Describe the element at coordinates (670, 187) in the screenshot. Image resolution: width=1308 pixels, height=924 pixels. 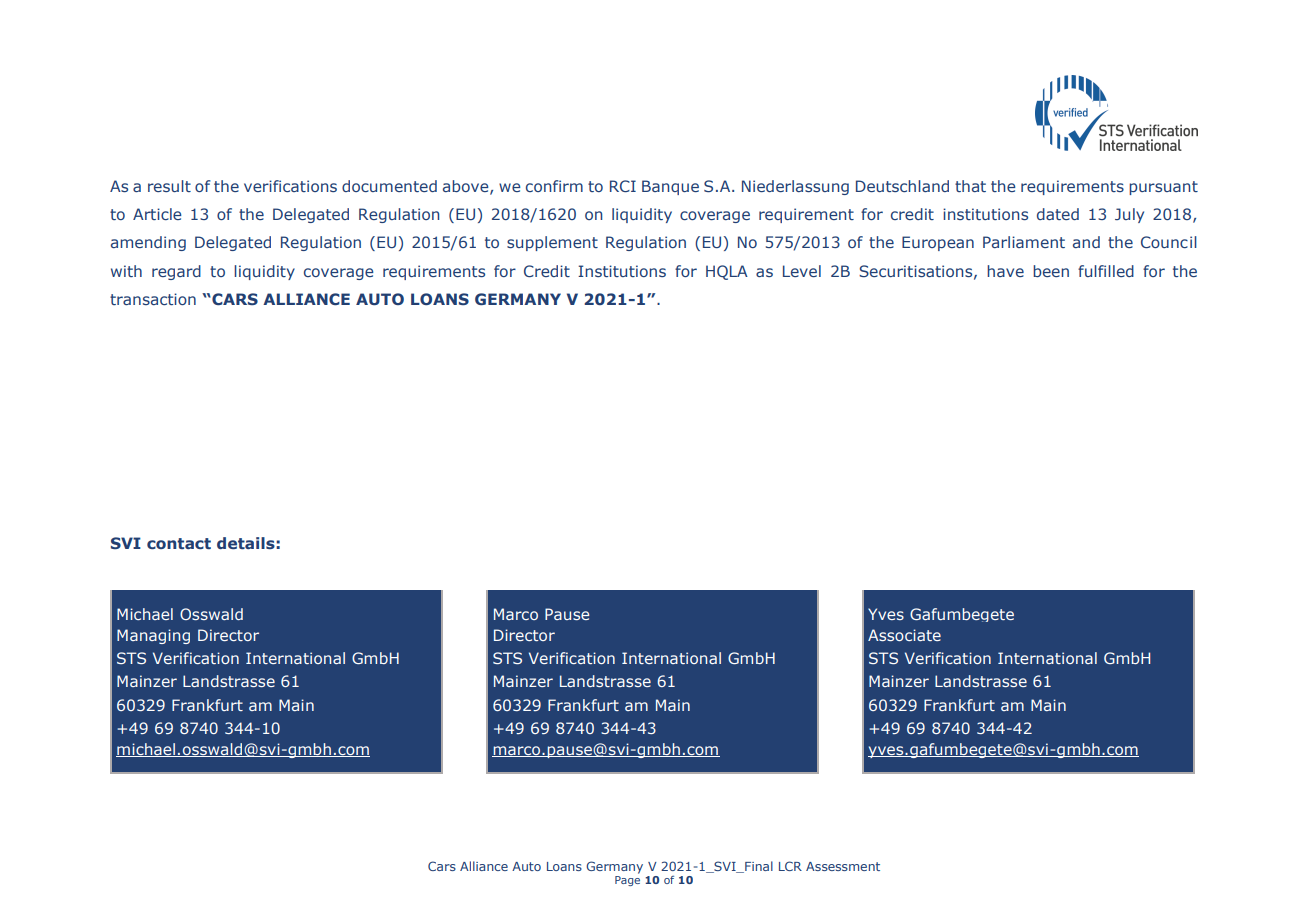
I see `Banque` at that location.
